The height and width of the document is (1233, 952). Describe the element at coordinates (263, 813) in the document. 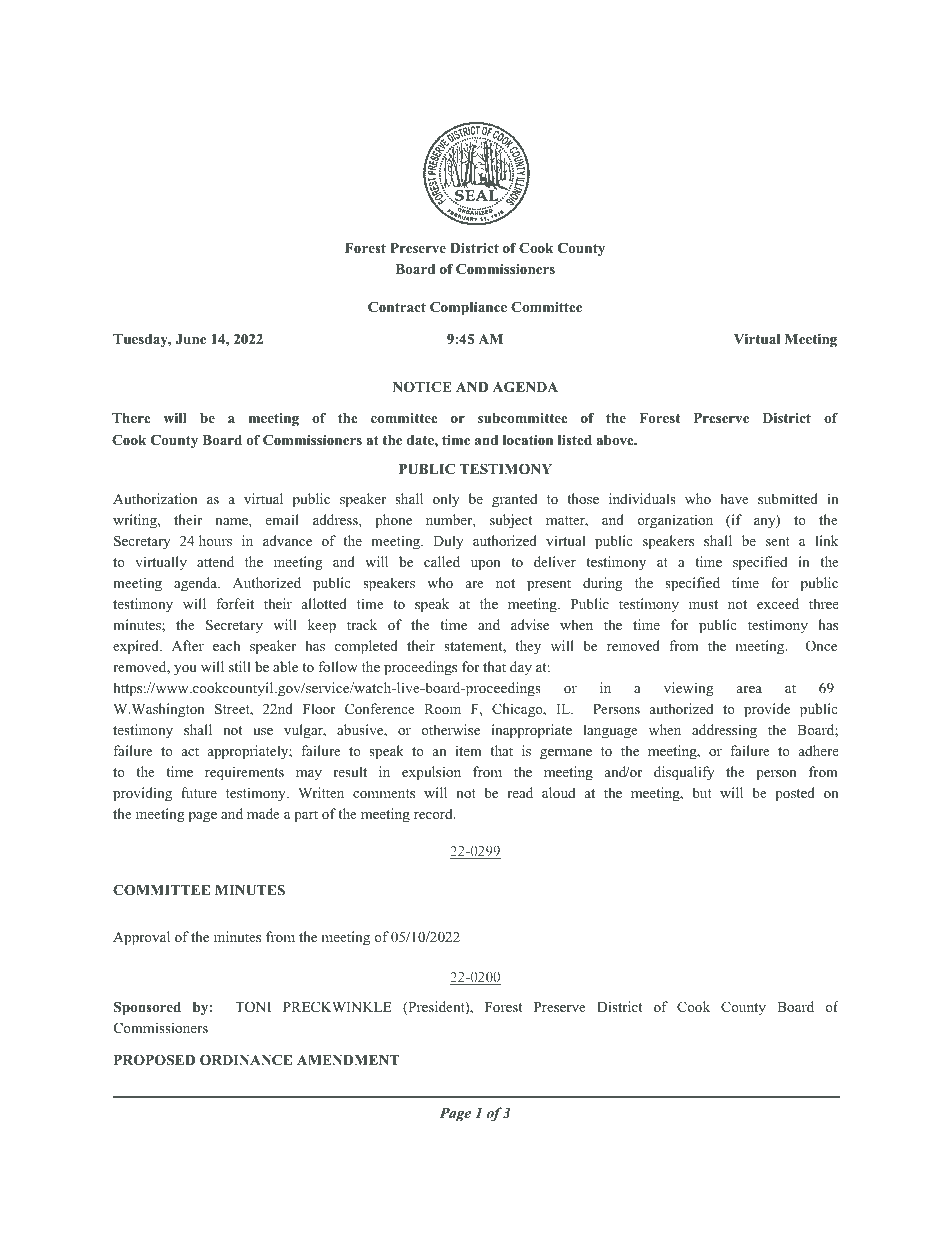

I see `made` at that location.
